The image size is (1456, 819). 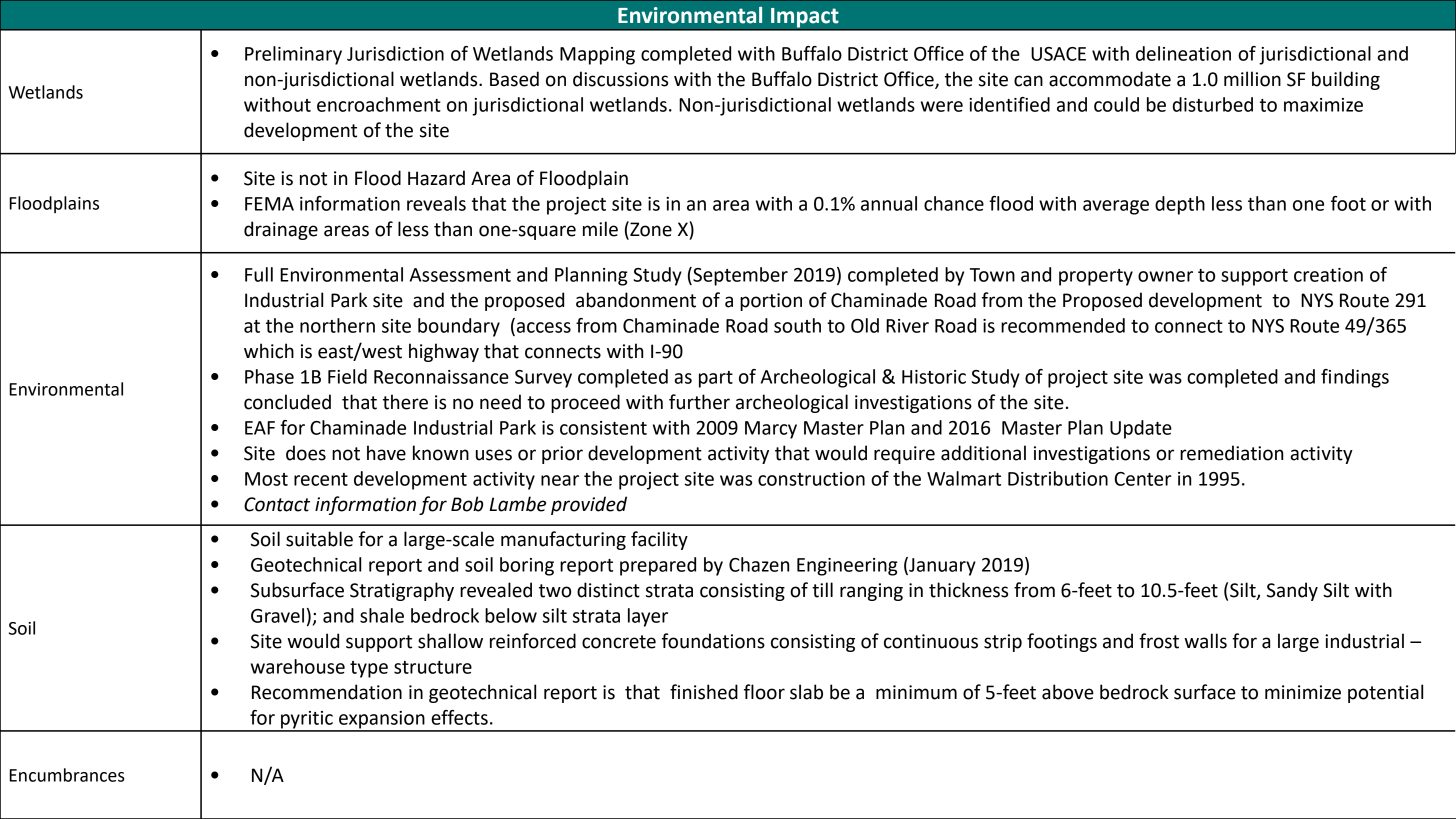 I want to click on delineation, so click(x=1183, y=53).
